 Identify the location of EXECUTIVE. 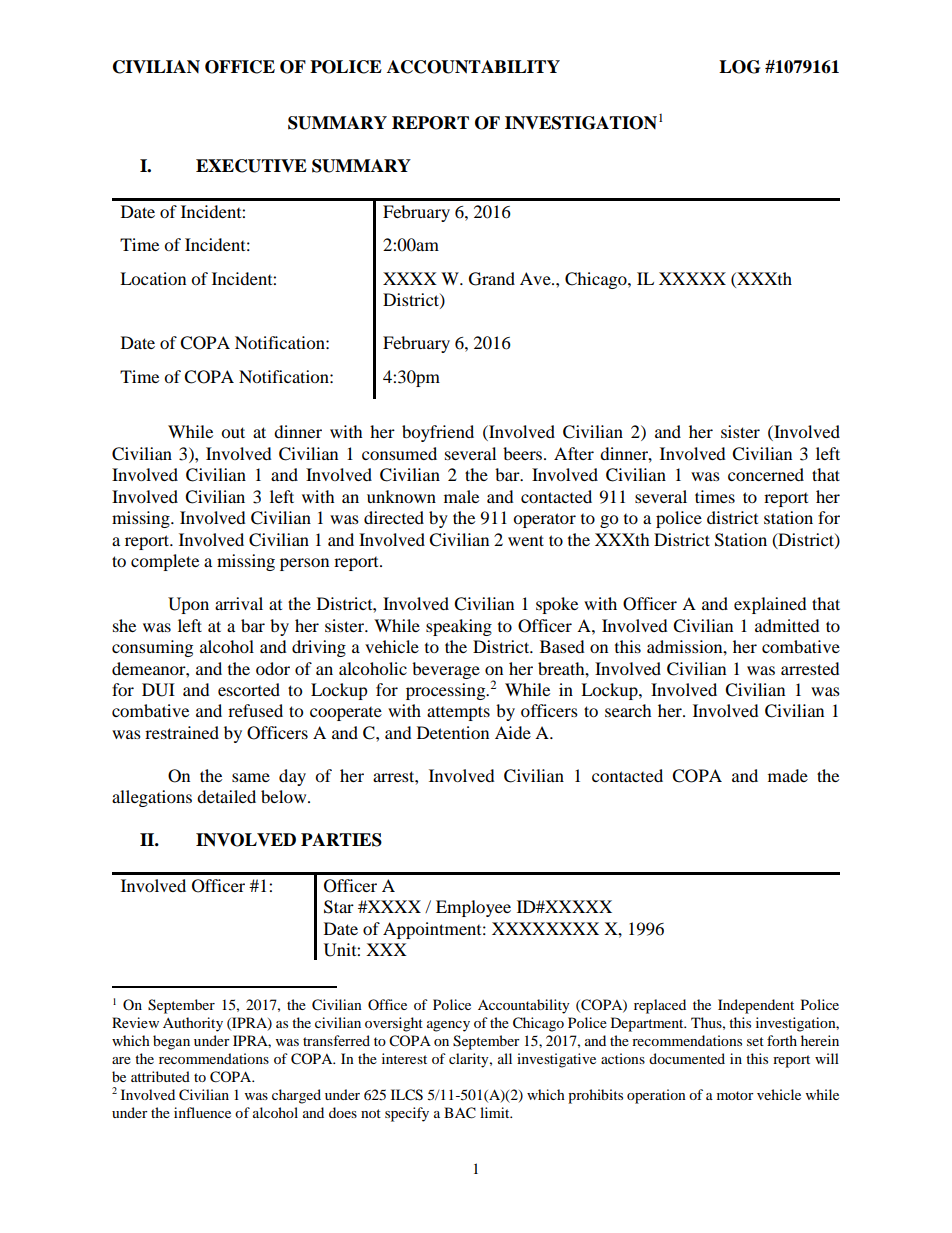
(251, 166).
